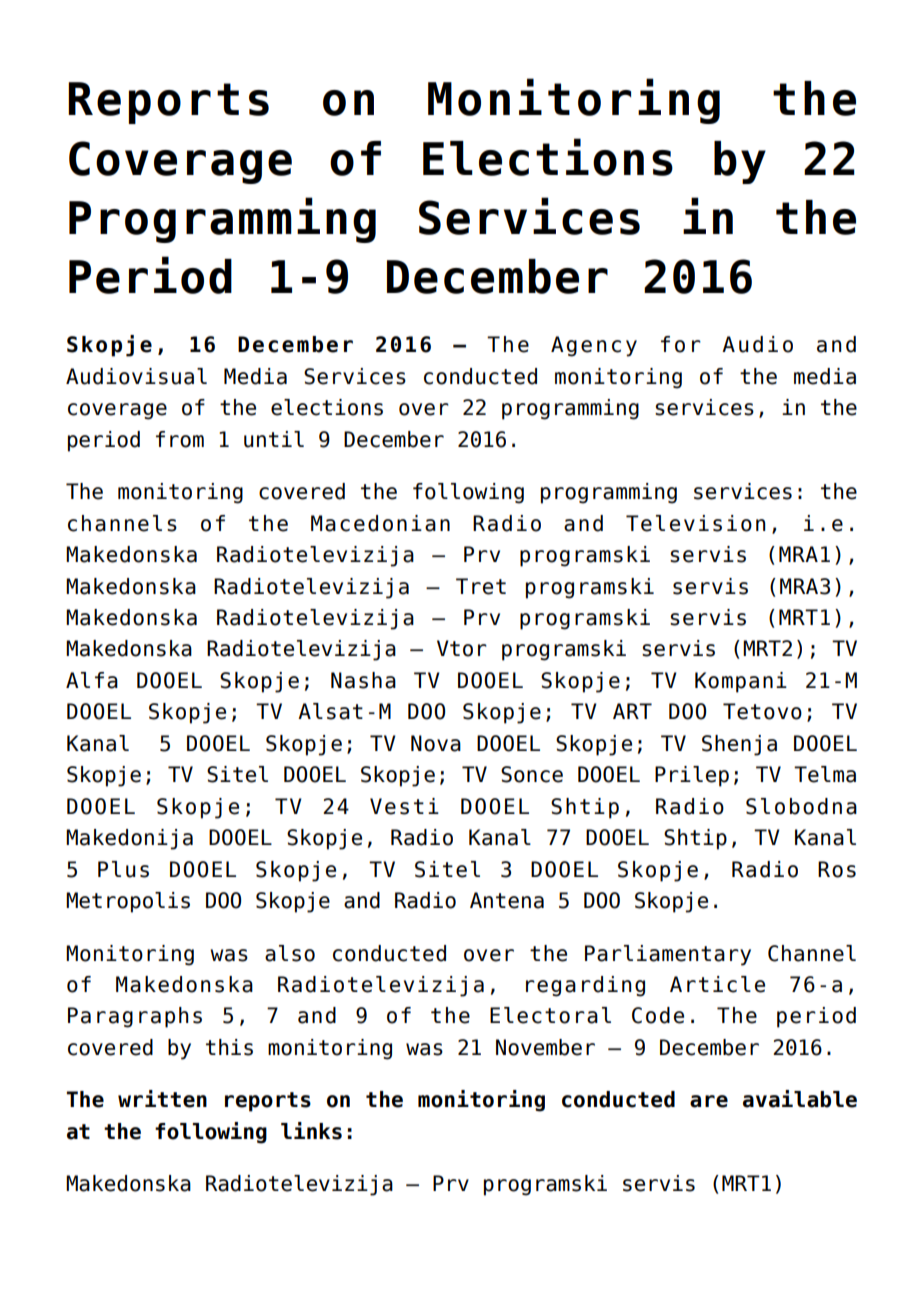 This screenshot has width=924, height=1308. What do you see at coordinates (507, 900) in the screenshot?
I see `Antena` at bounding box center [507, 900].
